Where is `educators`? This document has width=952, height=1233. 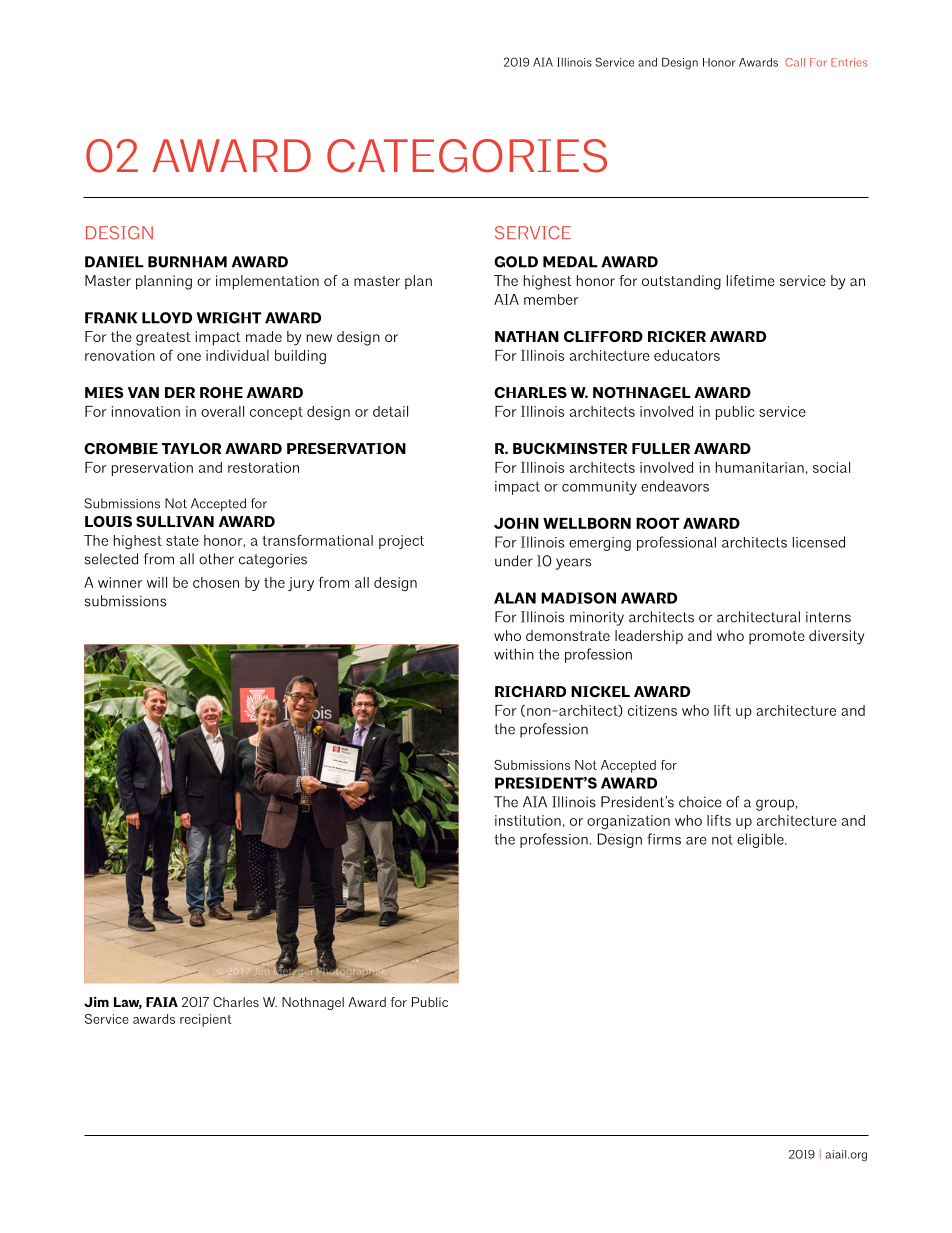 educators is located at coordinates (687, 355).
